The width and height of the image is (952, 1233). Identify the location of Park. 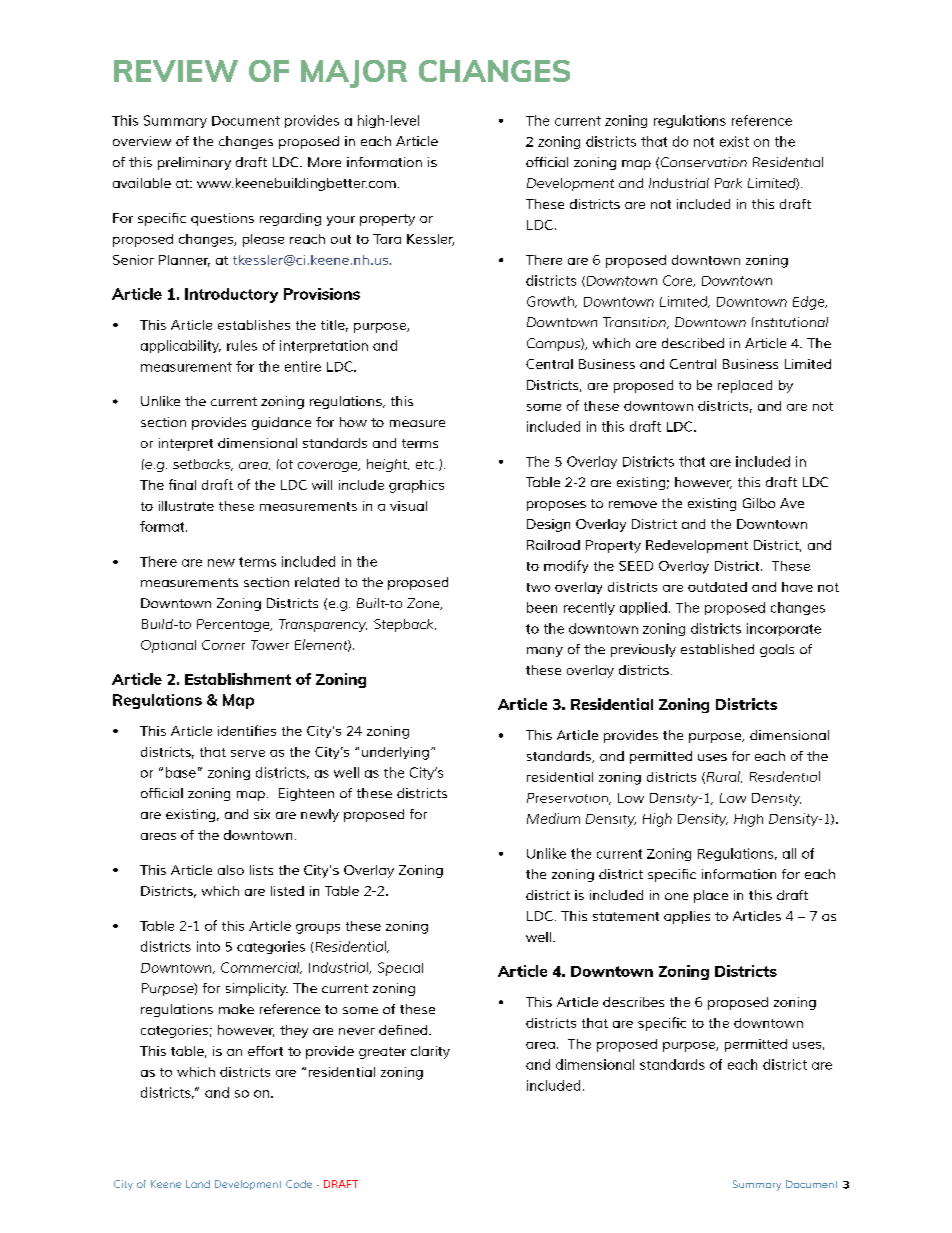
(728, 183).
